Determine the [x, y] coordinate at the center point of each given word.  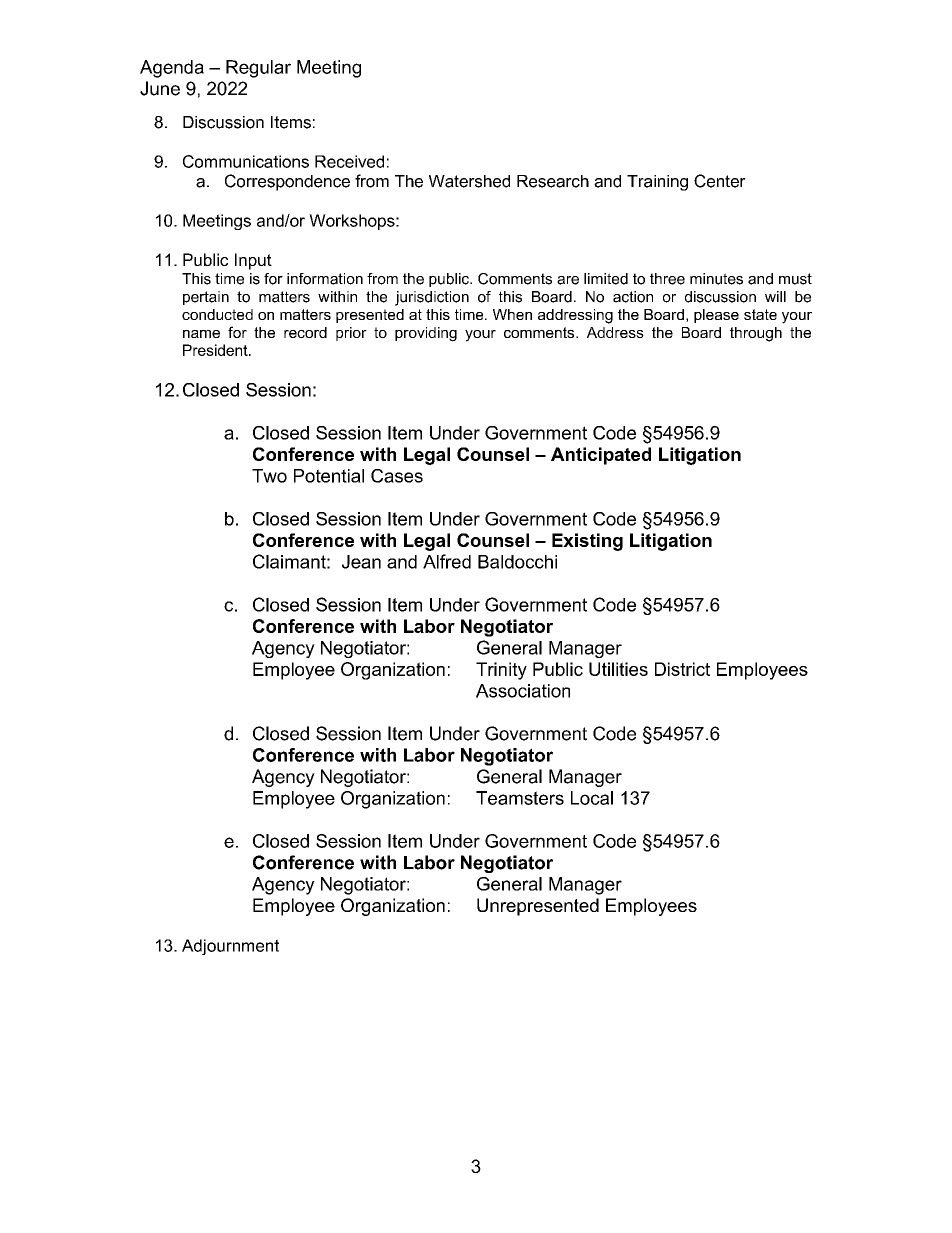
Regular [258, 69]
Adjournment [230, 947]
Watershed [469, 181]
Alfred [447, 561]
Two [269, 476]
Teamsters [520, 798]
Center [720, 181]
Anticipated [601, 456]
